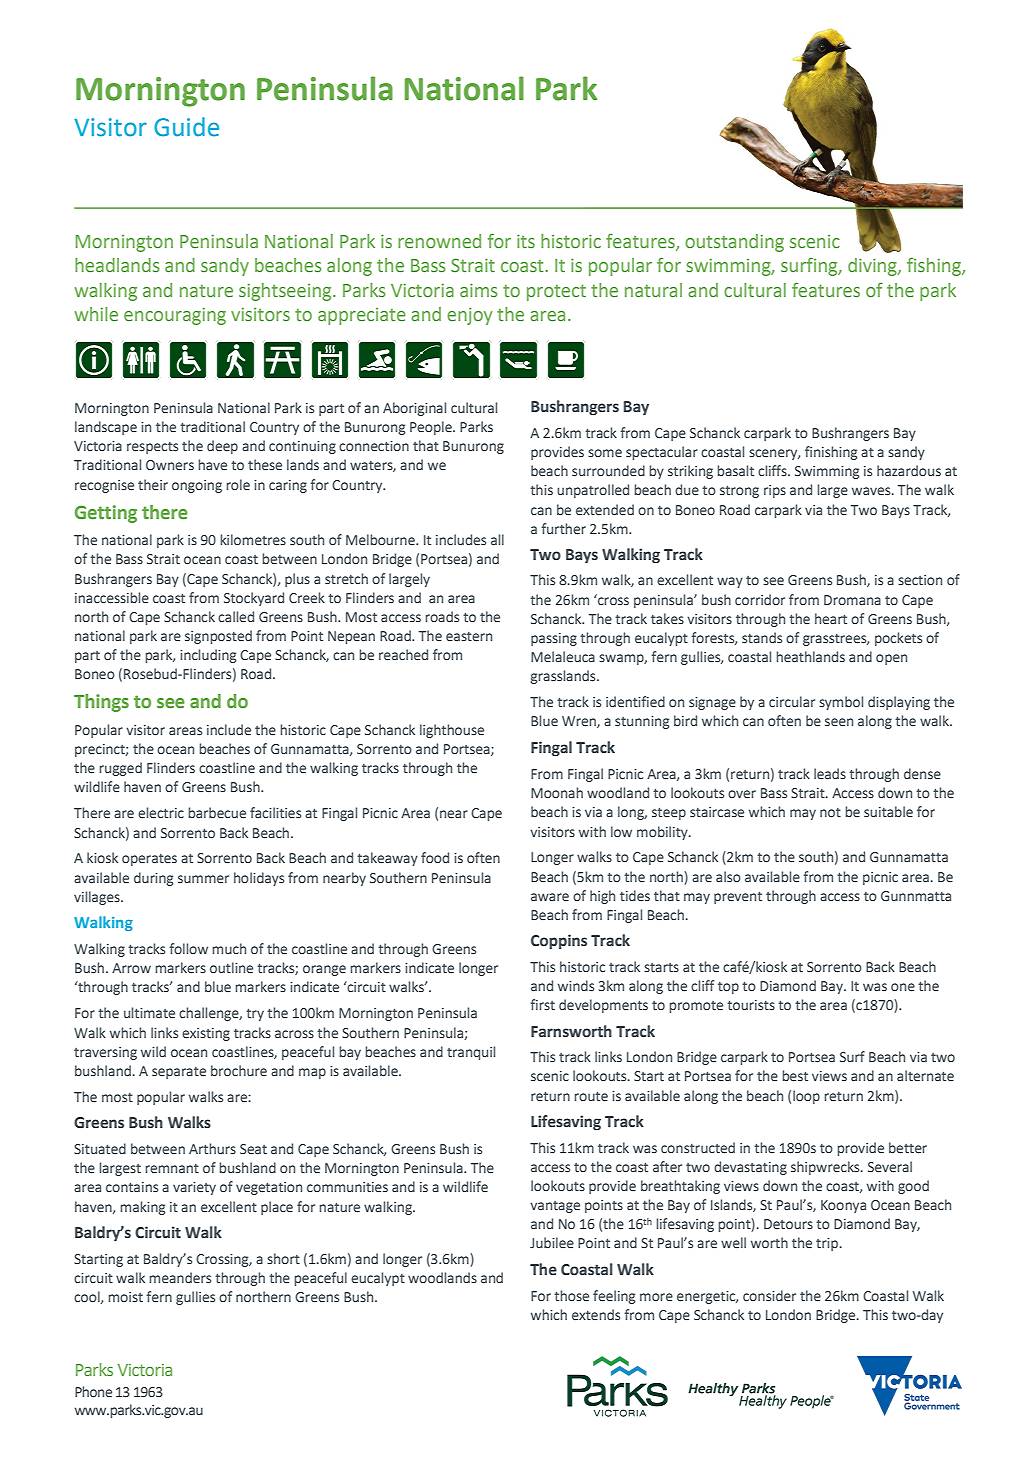 This screenshot has width=1036, height=1466. What do you see at coordinates (795, 1076) in the screenshot?
I see `best` at bounding box center [795, 1076].
